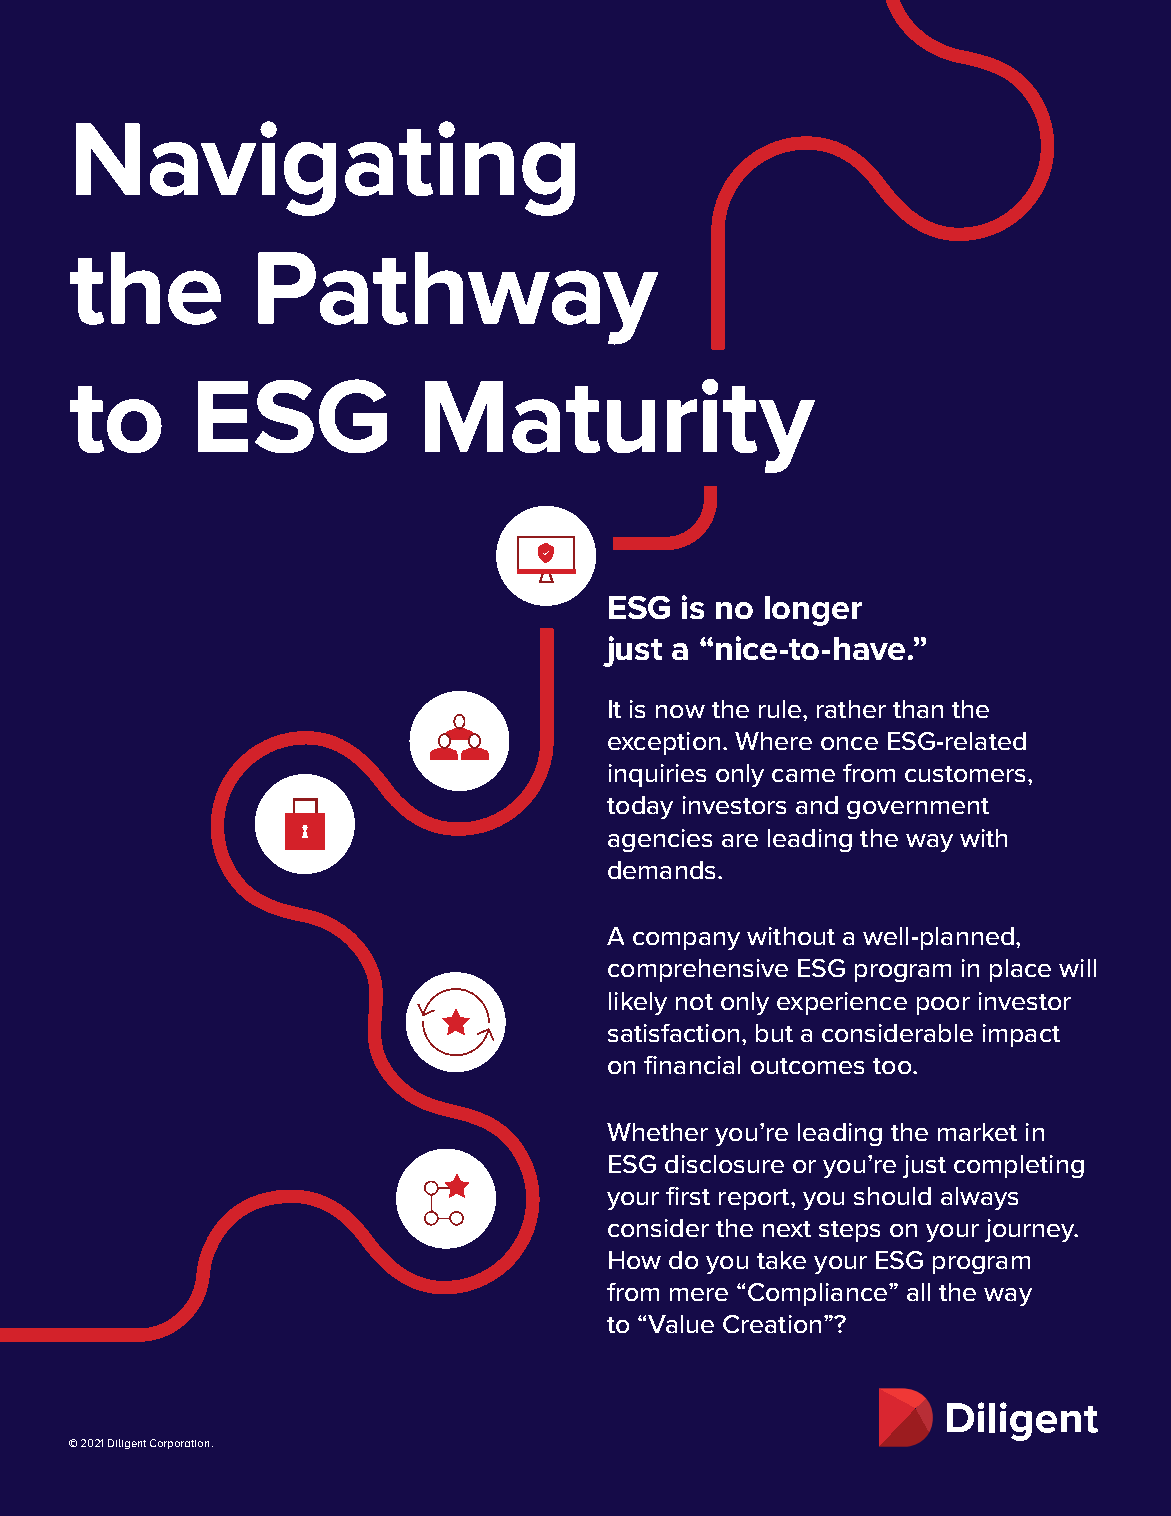 The width and height of the screenshot is (1171, 1516). What do you see at coordinates (325, 168) in the screenshot?
I see `Navigating` at bounding box center [325, 168].
